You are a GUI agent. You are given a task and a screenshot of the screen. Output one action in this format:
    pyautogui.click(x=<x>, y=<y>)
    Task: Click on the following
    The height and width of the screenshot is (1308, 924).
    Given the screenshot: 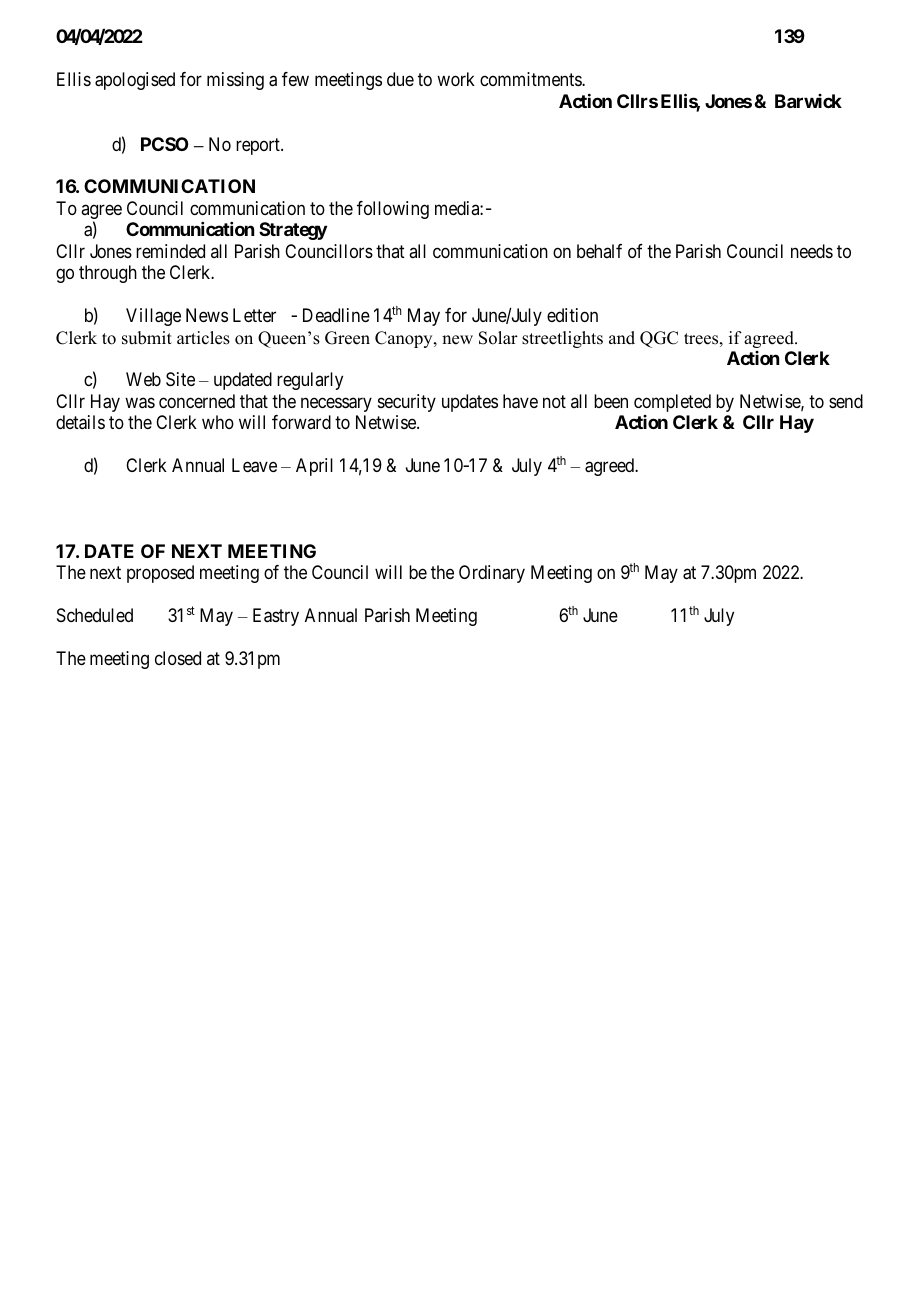 What is the action you would take?
    pyautogui.click(x=393, y=210)
